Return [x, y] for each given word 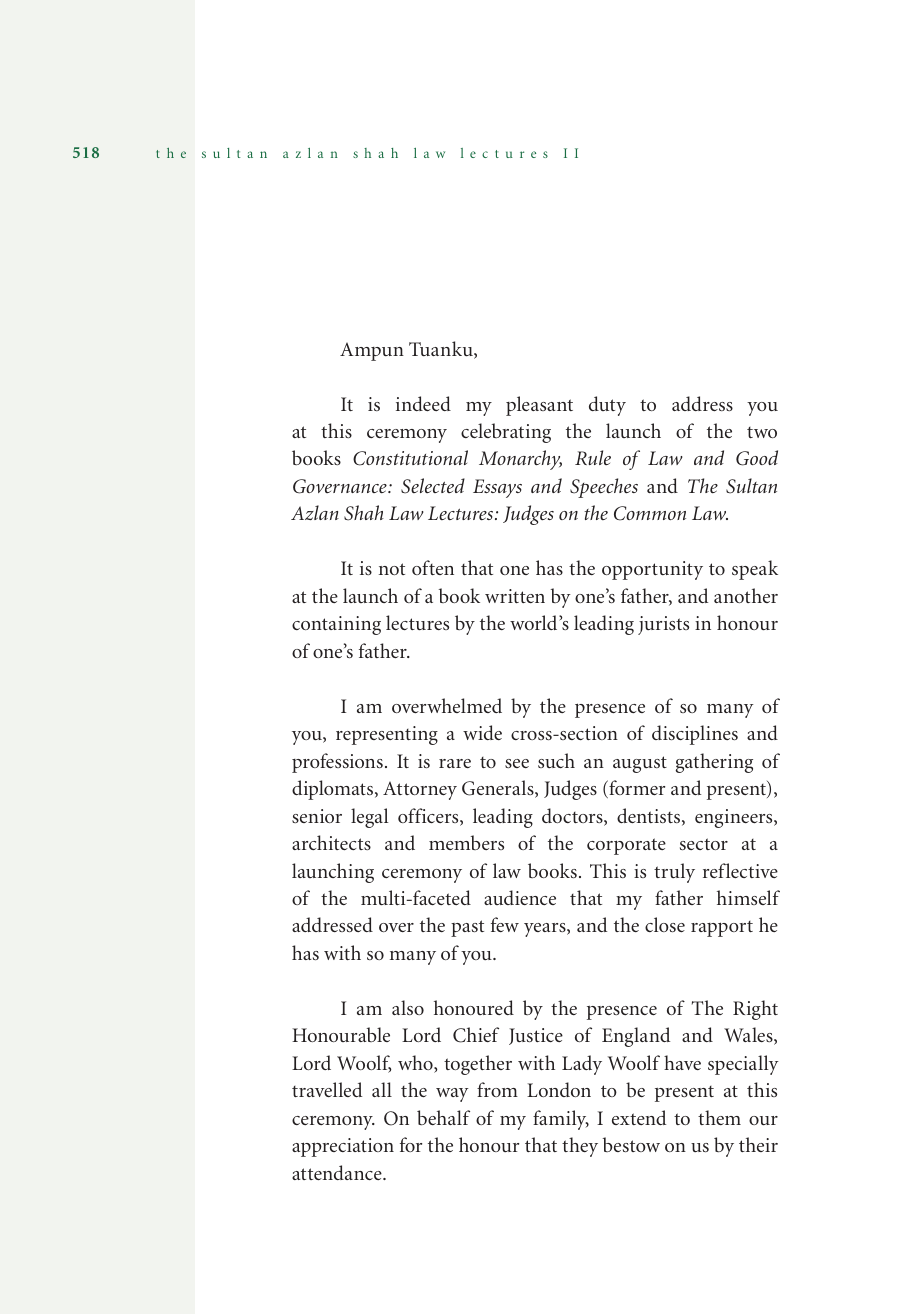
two [762, 432]
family [561, 1120]
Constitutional [410, 458]
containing [336, 625]
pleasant [539, 406]
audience [520, 897]
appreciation [343, 1147]
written [515, 596]
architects [331, 842]
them [719, 1117]
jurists [663, 625]
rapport [722, 929]
